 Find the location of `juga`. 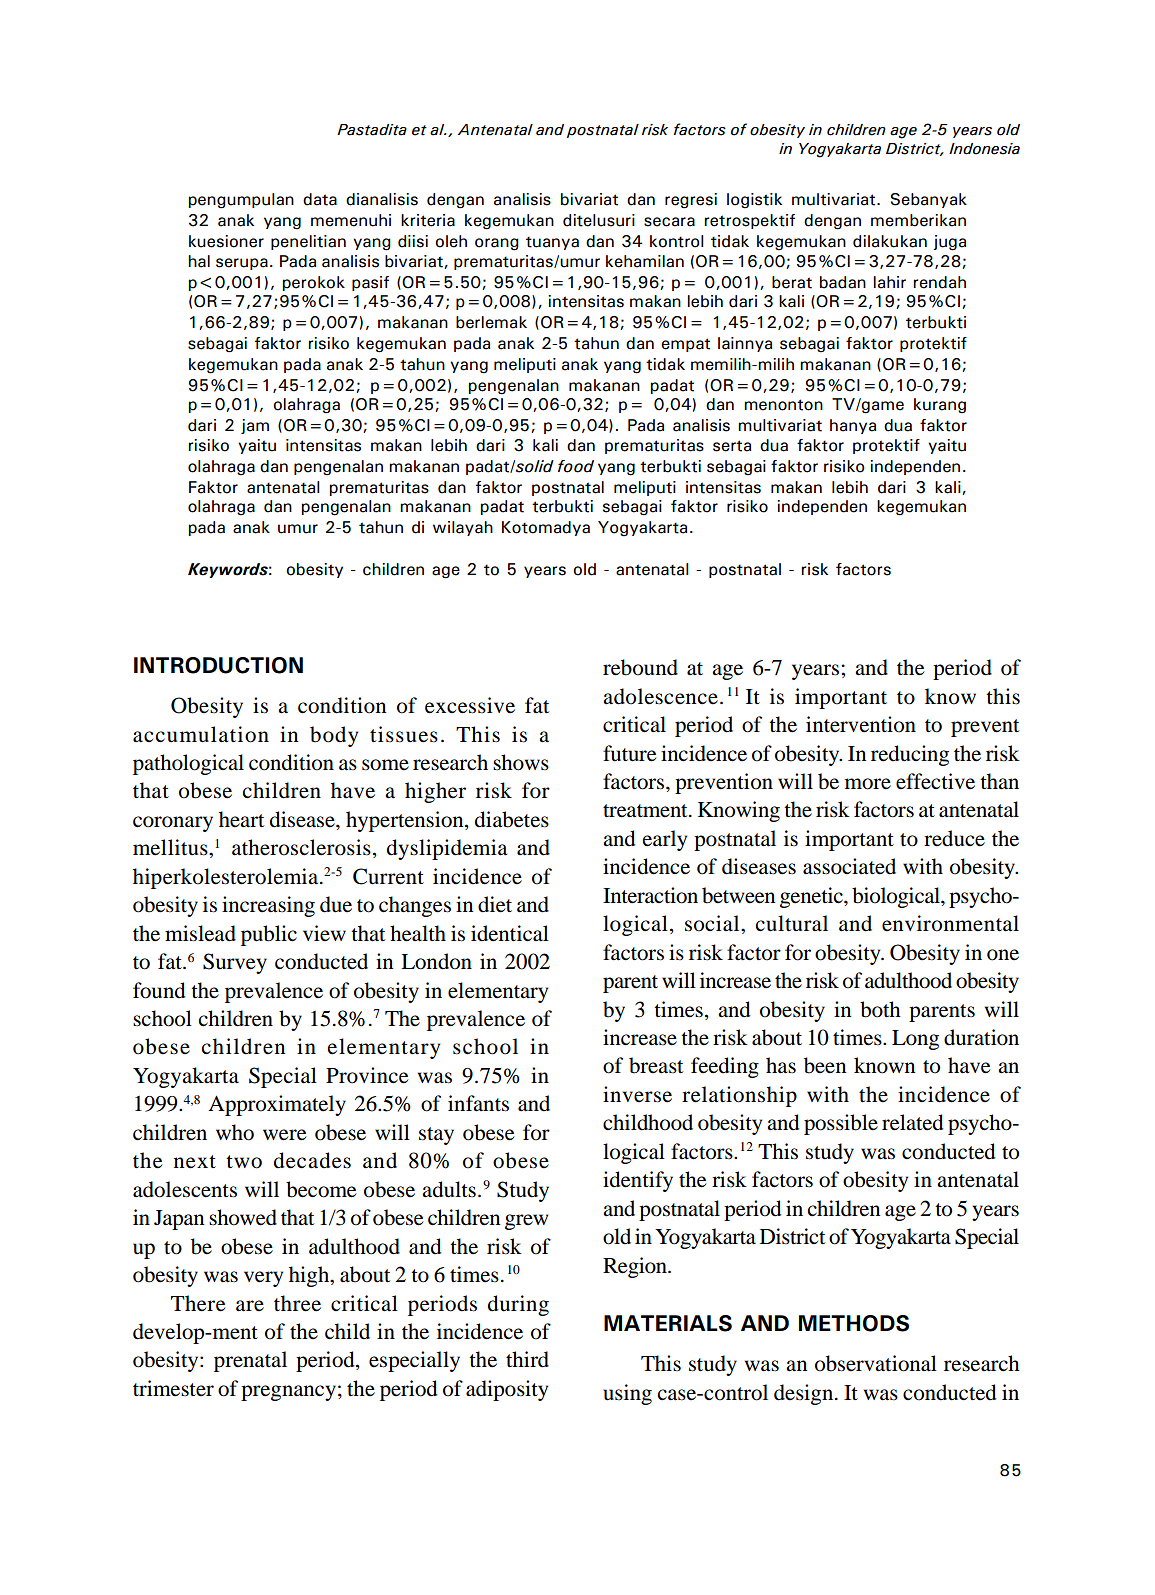

juga is located at coordinates (949, 243).
